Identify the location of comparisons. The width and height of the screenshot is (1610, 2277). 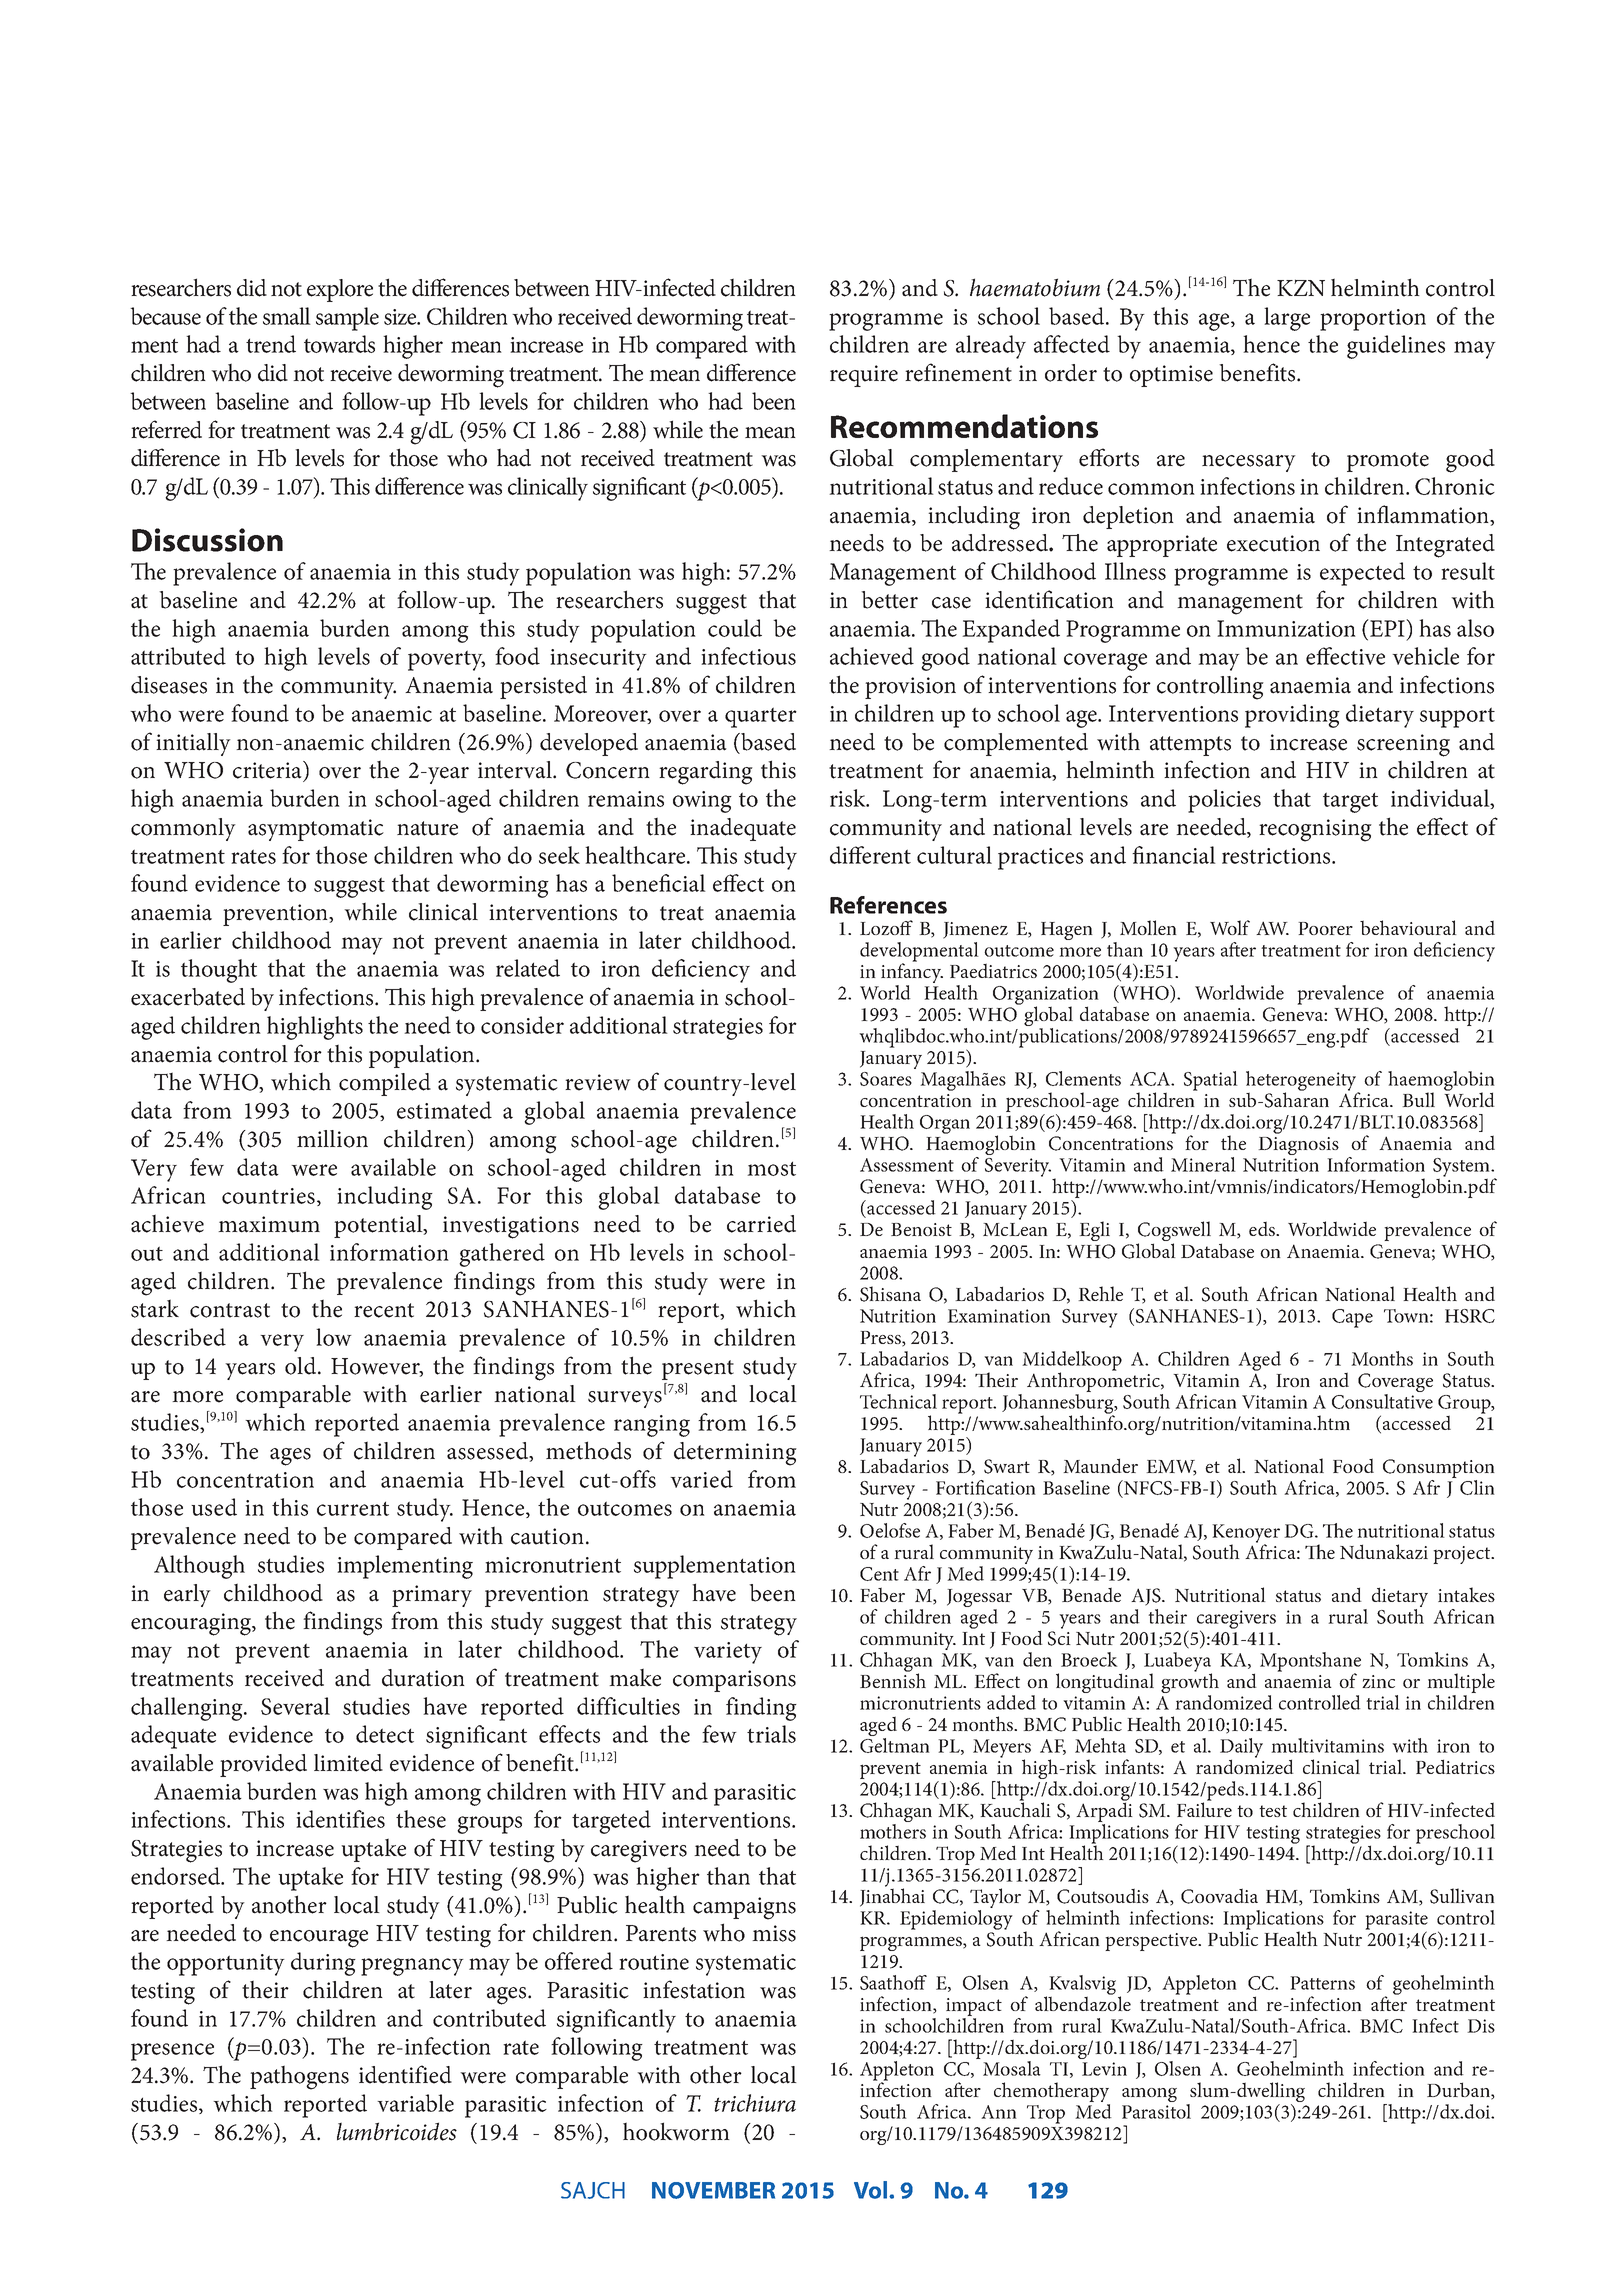
(734, 1681).
